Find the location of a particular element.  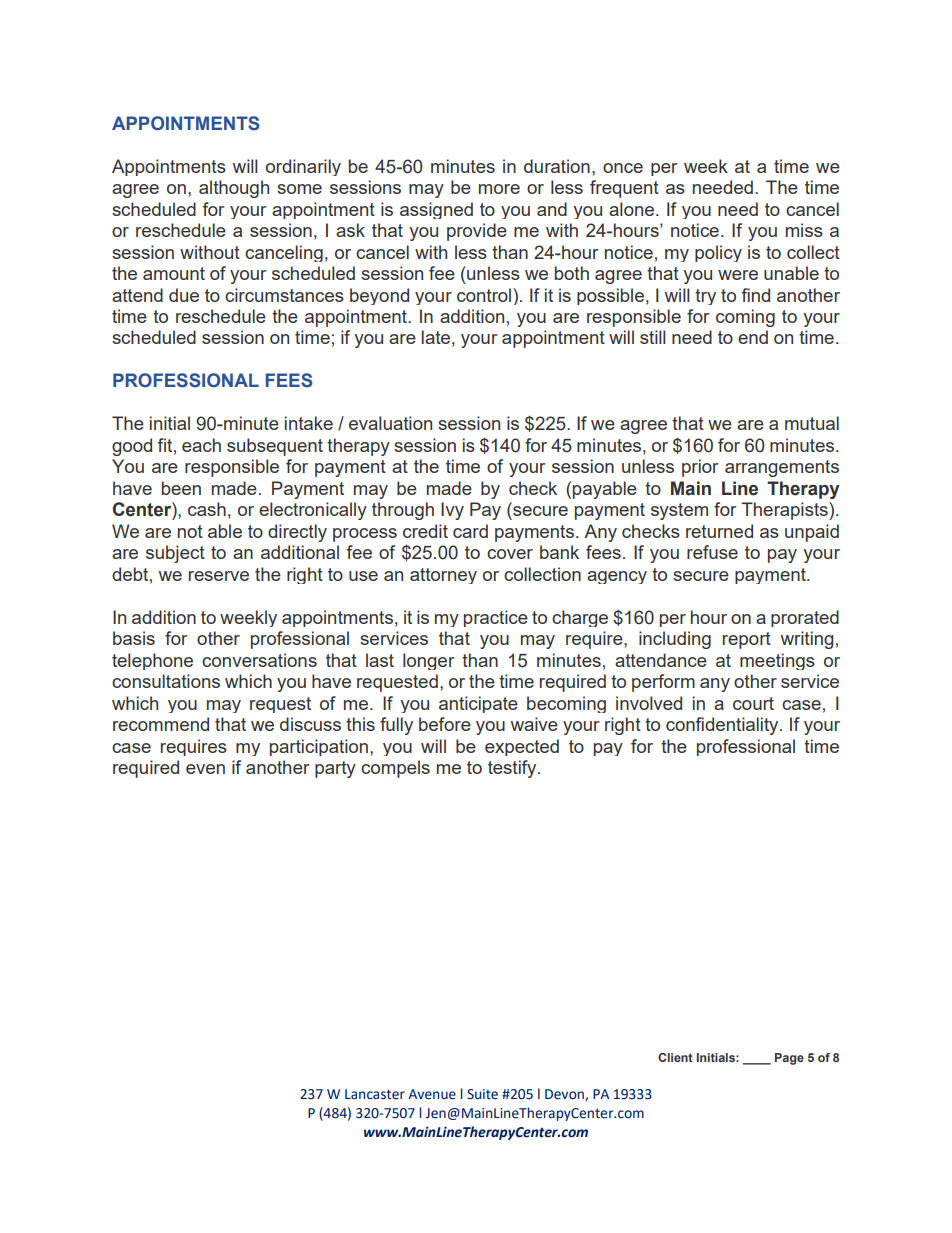

more is located at coordinates (499, 189).
